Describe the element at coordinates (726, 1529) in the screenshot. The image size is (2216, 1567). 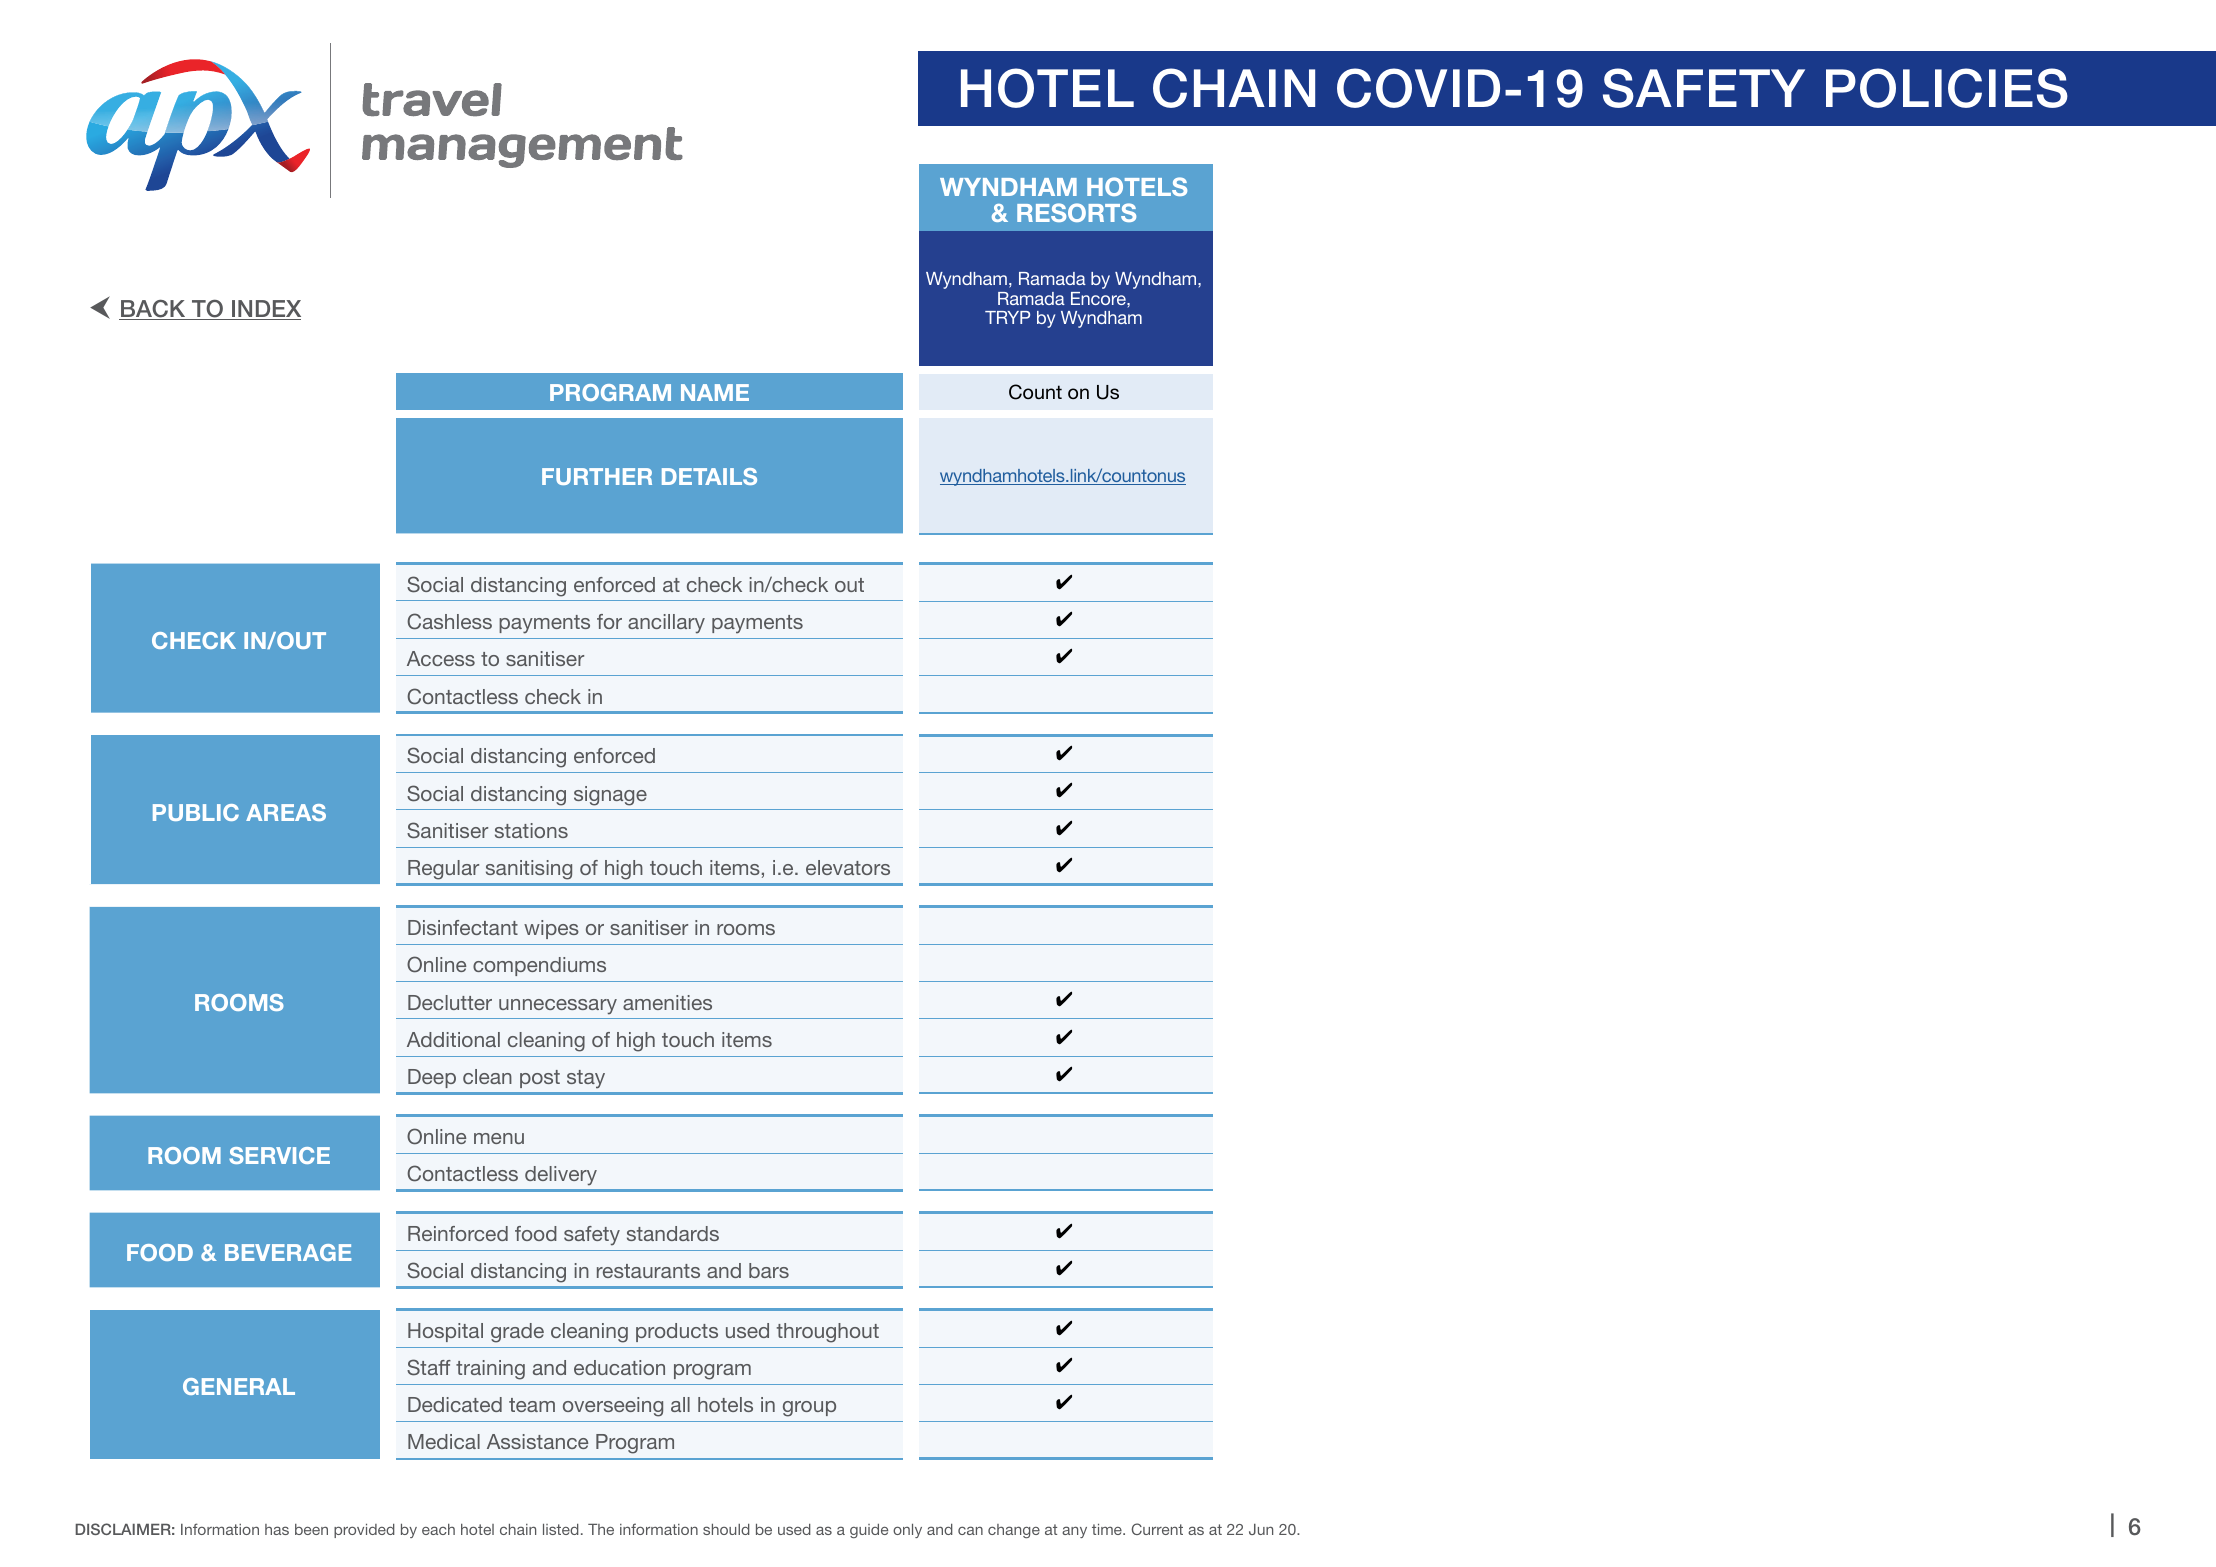
I see `should` at that location.
